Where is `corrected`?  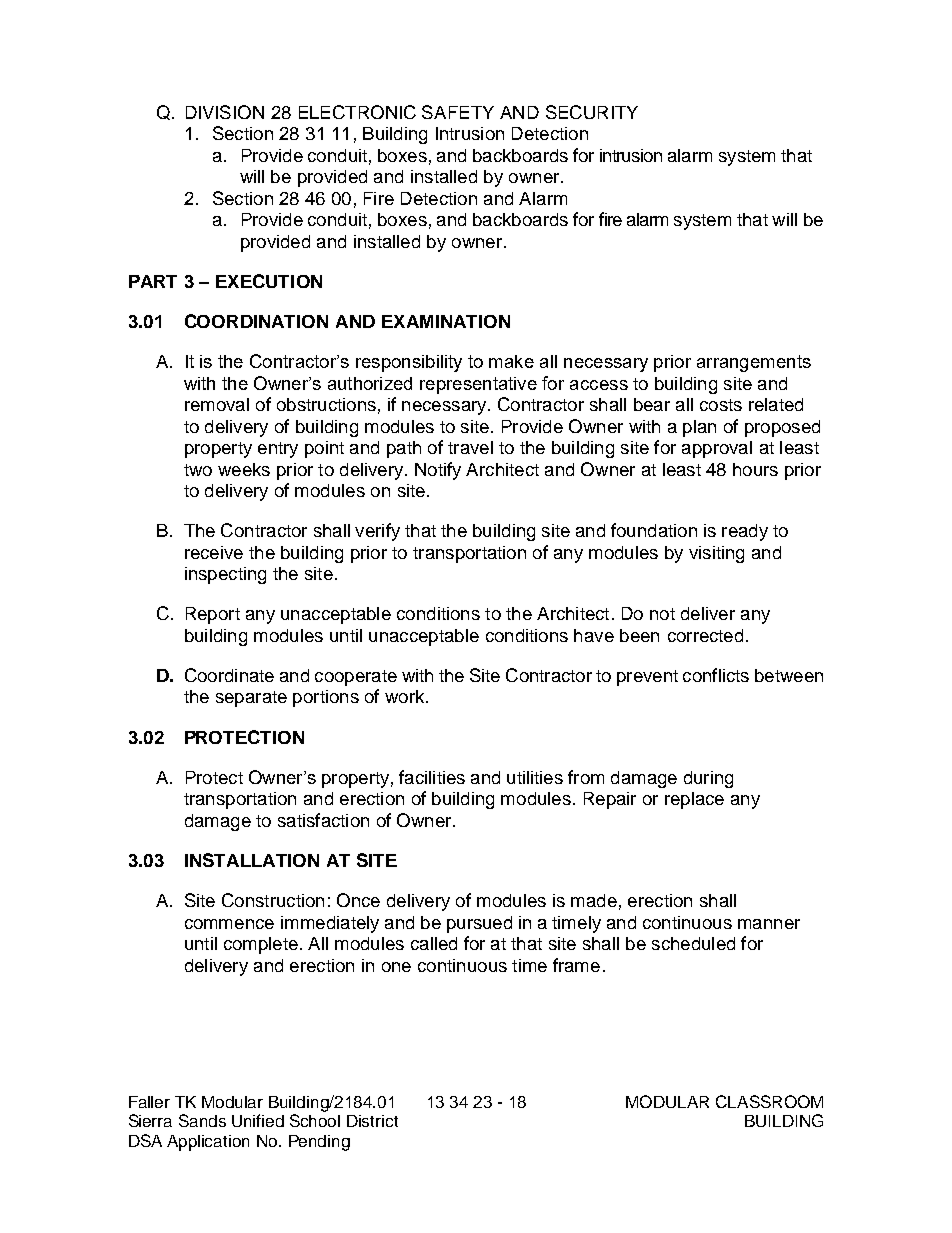
corrected is located at coordinates (705, 635).
